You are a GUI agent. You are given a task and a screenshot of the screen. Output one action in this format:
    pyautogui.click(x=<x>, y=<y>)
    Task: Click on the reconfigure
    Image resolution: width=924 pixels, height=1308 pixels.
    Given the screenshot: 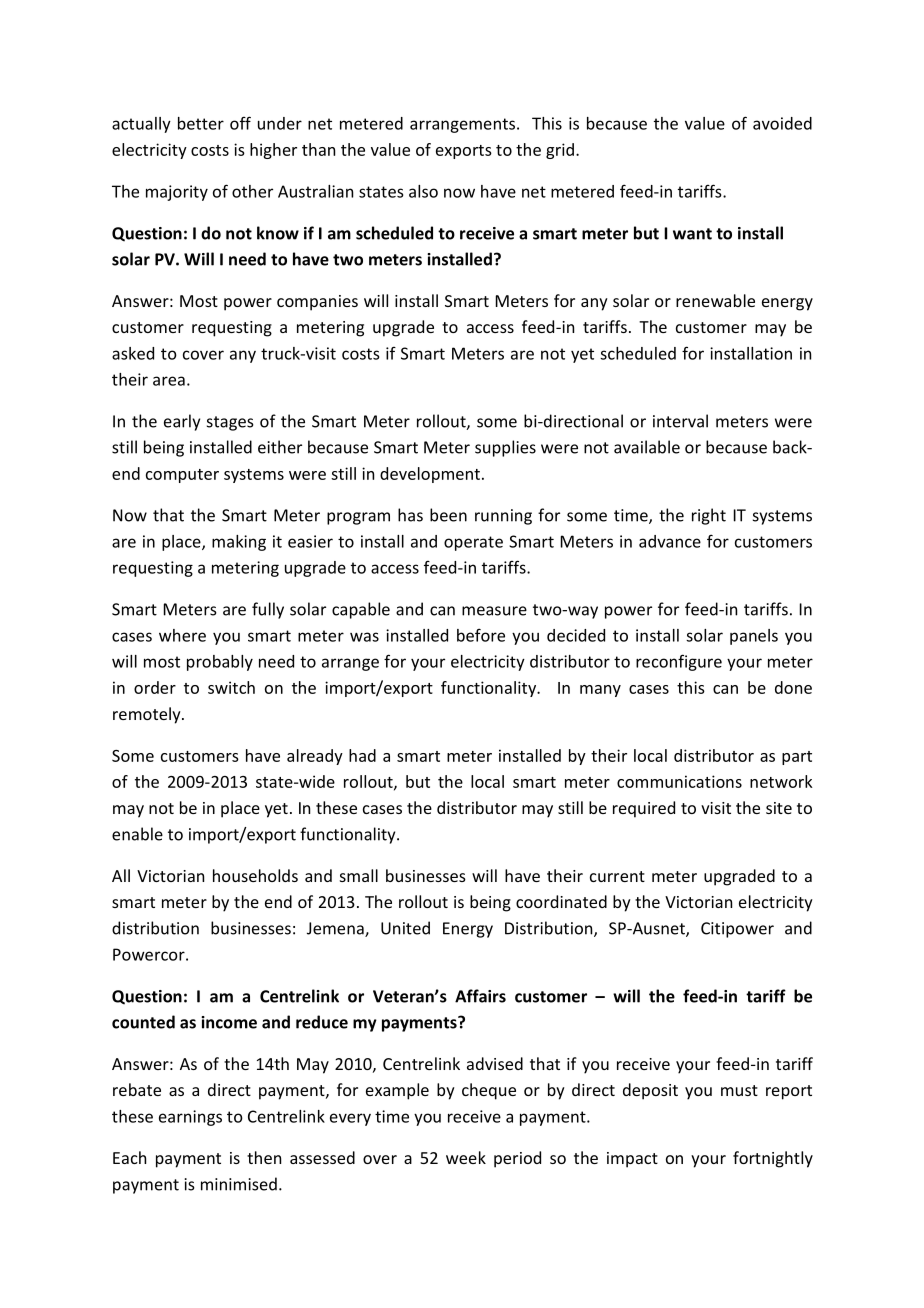 What is the action you would take?
    pyautogui.click(x=679, y=662)
